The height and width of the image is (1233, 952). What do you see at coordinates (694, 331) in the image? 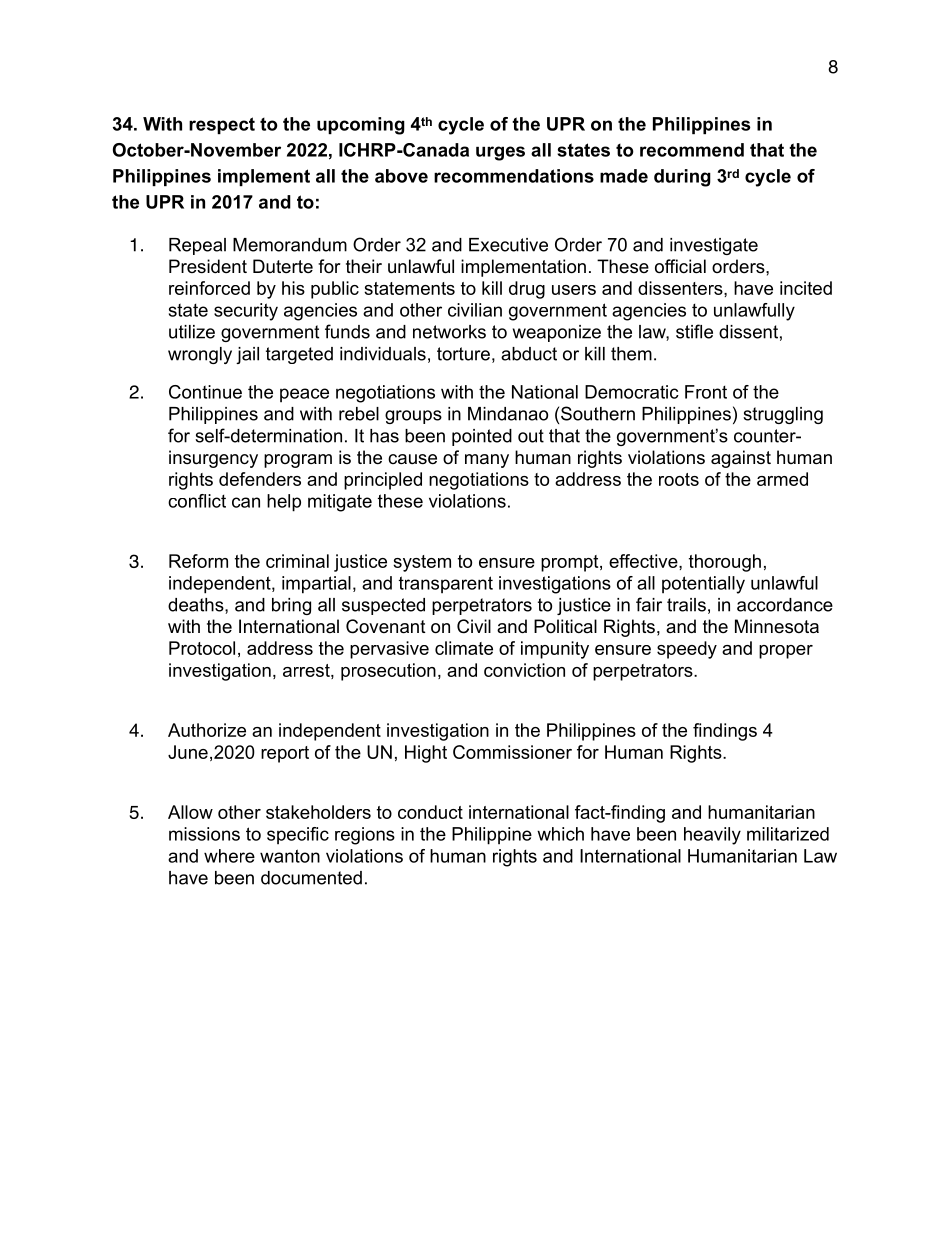
I see `stifle` at bounding box center [694, 331].
